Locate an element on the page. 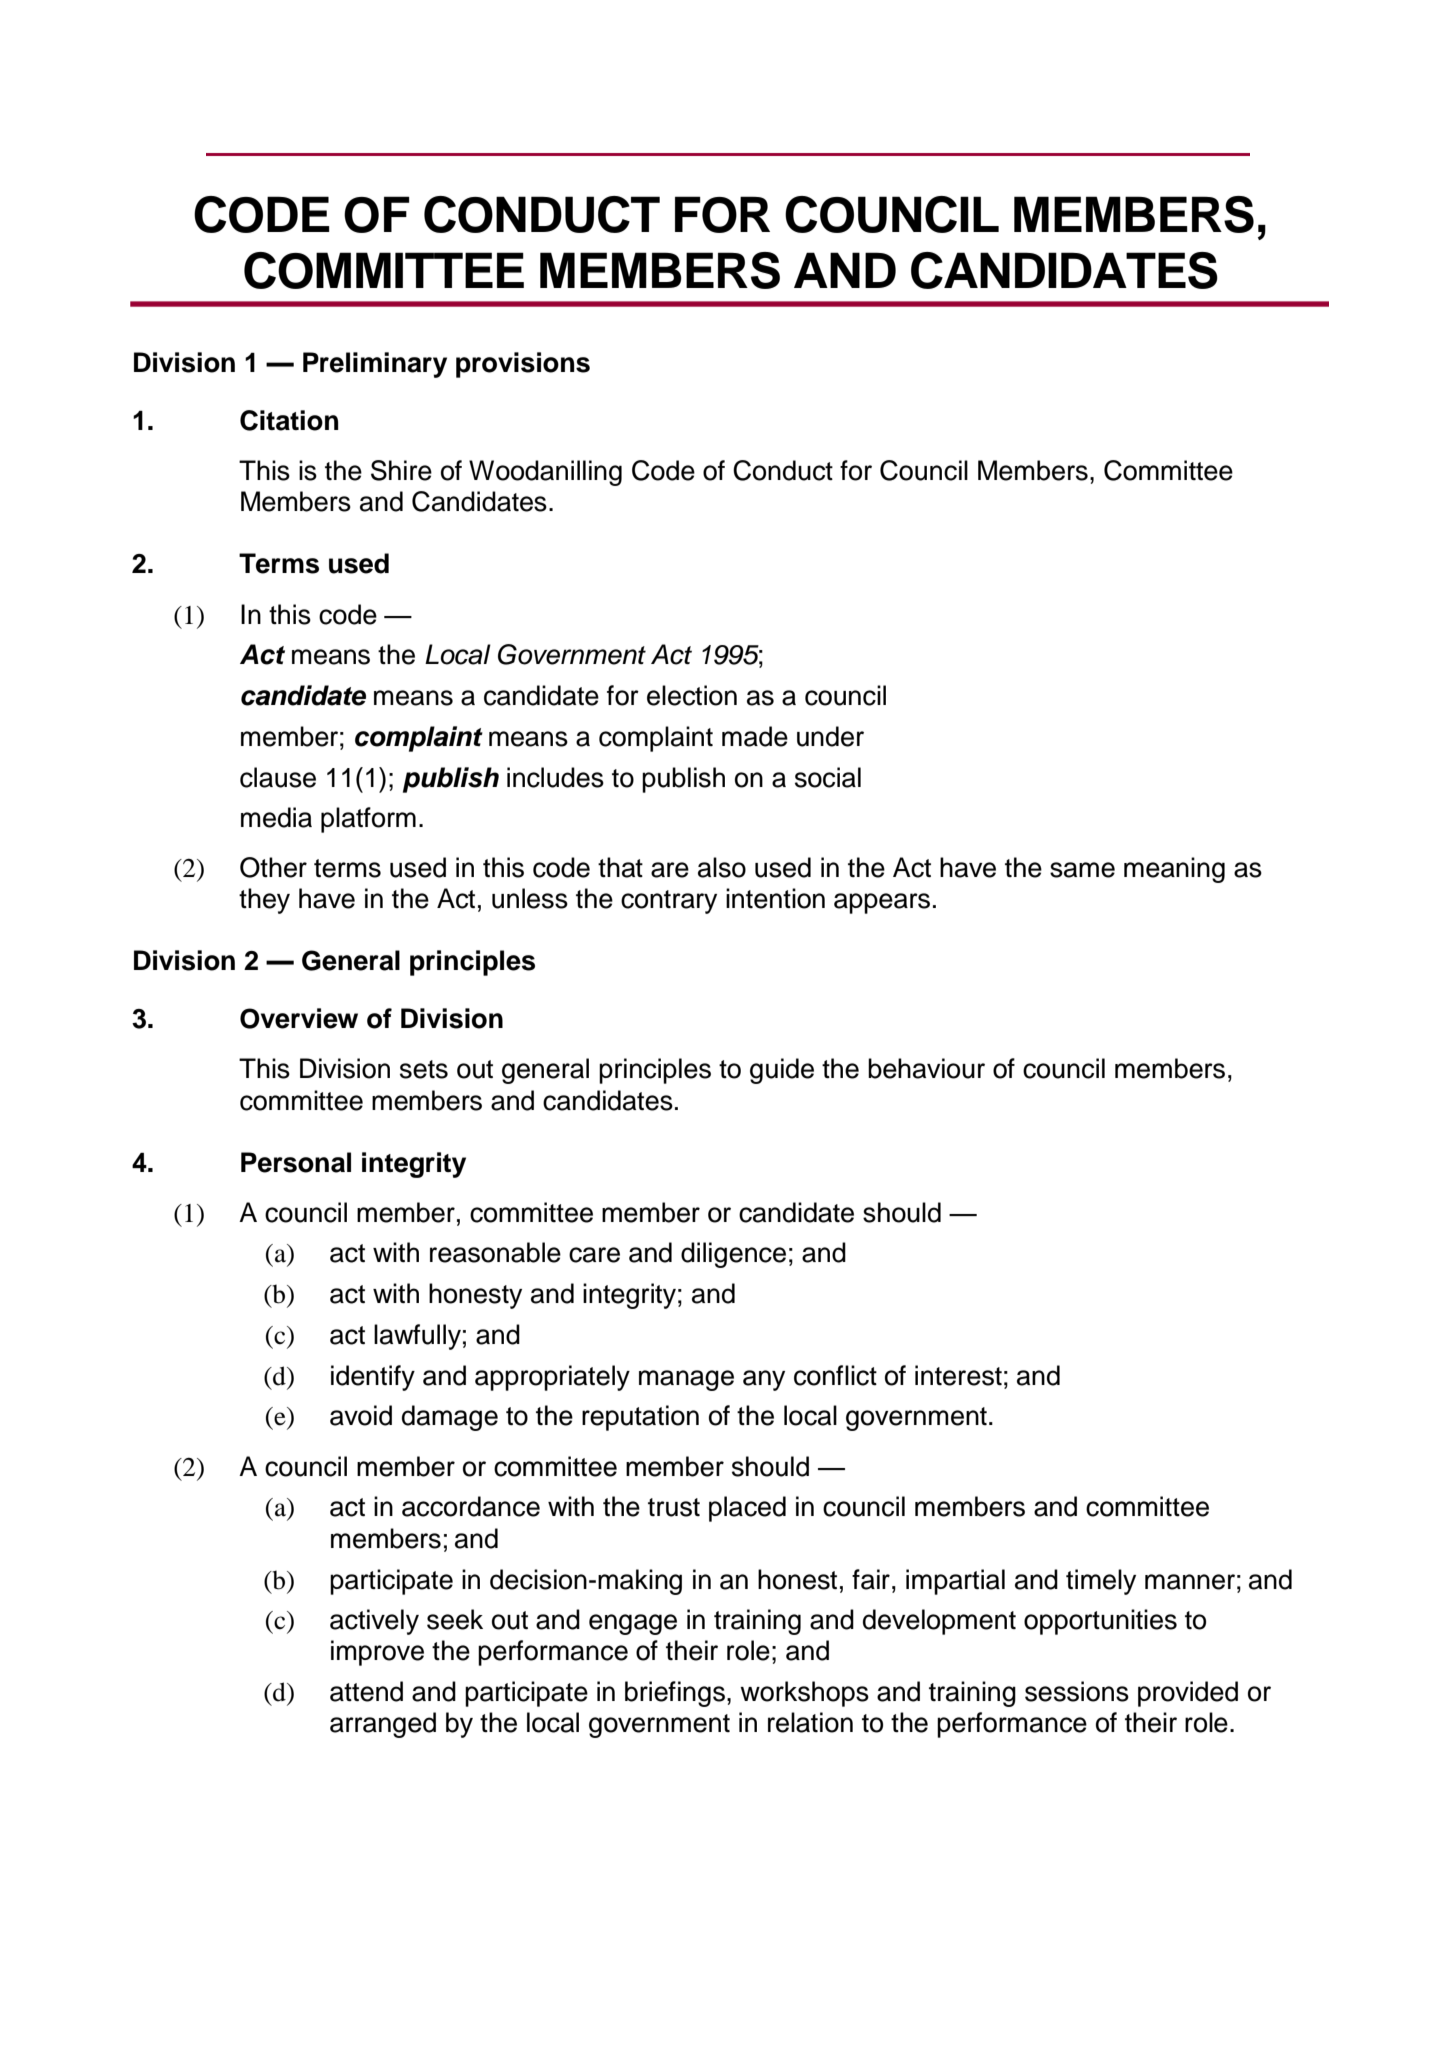  behaviour is located at coordinates (926, 1068).
